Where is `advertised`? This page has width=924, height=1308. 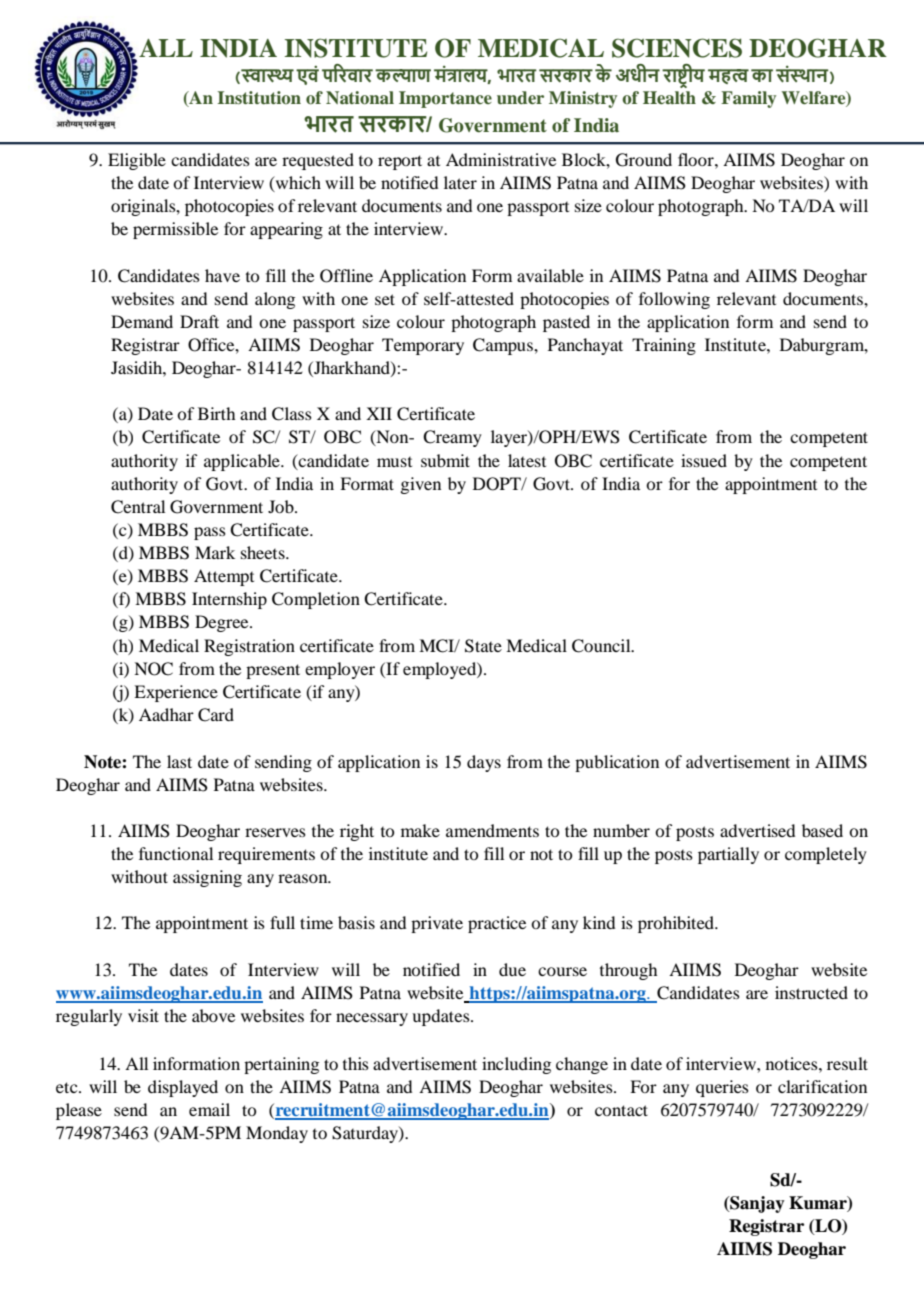
advertised is located at coordinates (757, 830).
